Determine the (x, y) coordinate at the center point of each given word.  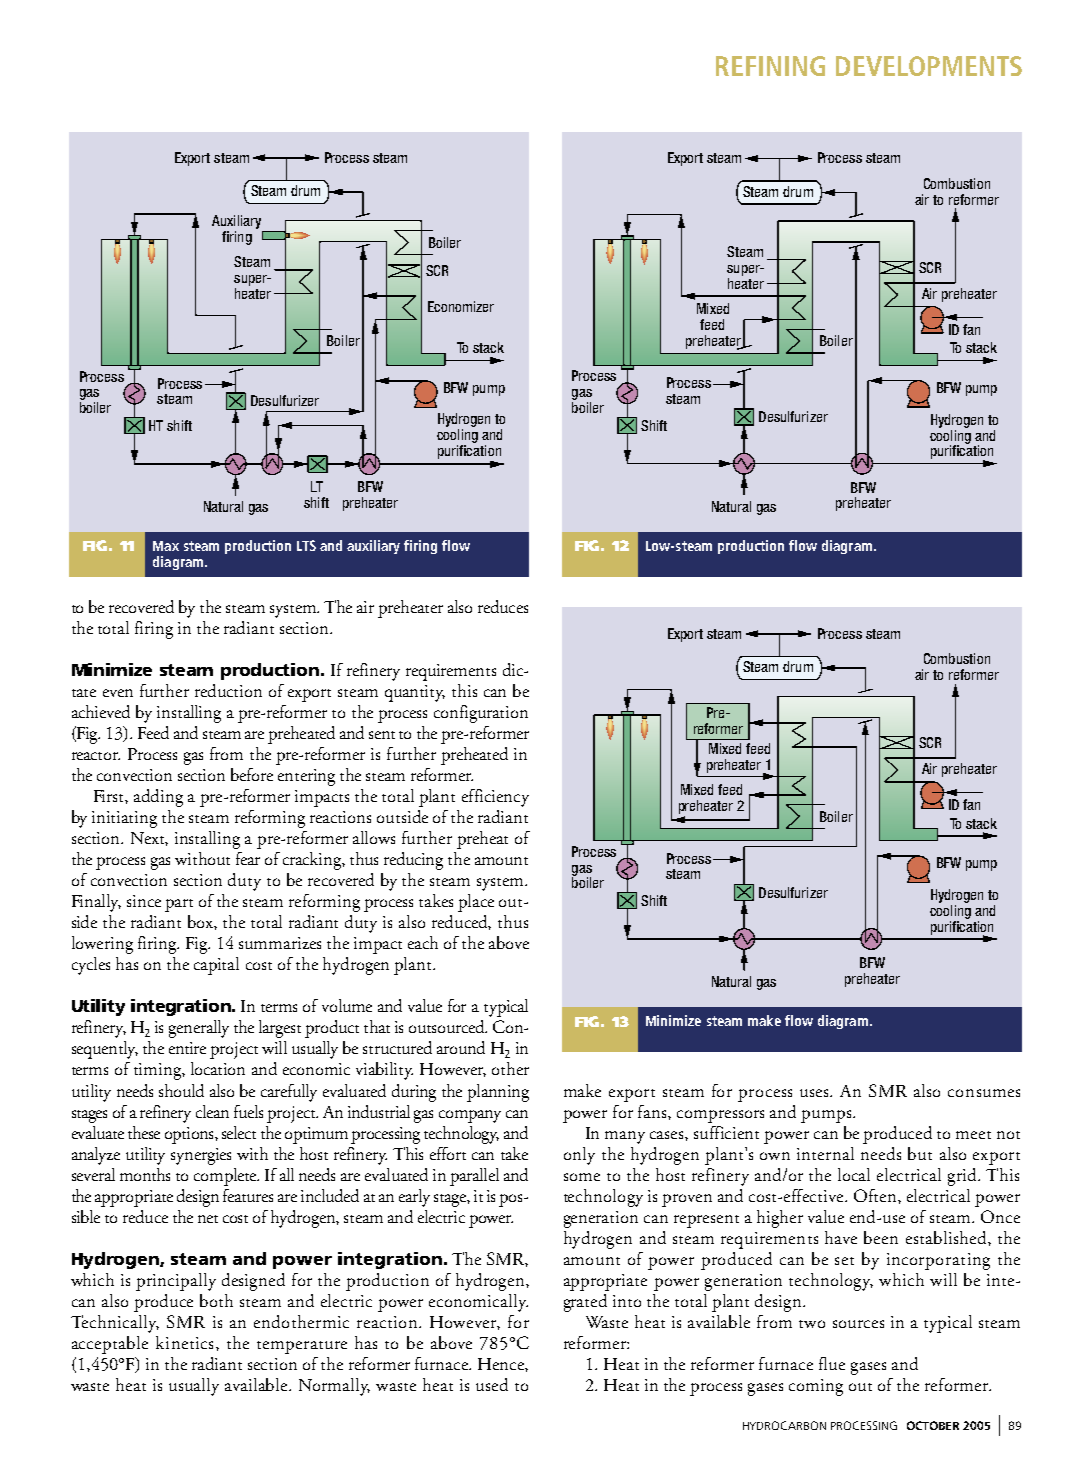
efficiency (495, 798)
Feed (153, 732)
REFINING (770, 66)
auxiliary (373, 547)
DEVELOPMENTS (929, 66)
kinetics (184, 1342)
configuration (481, 714)
